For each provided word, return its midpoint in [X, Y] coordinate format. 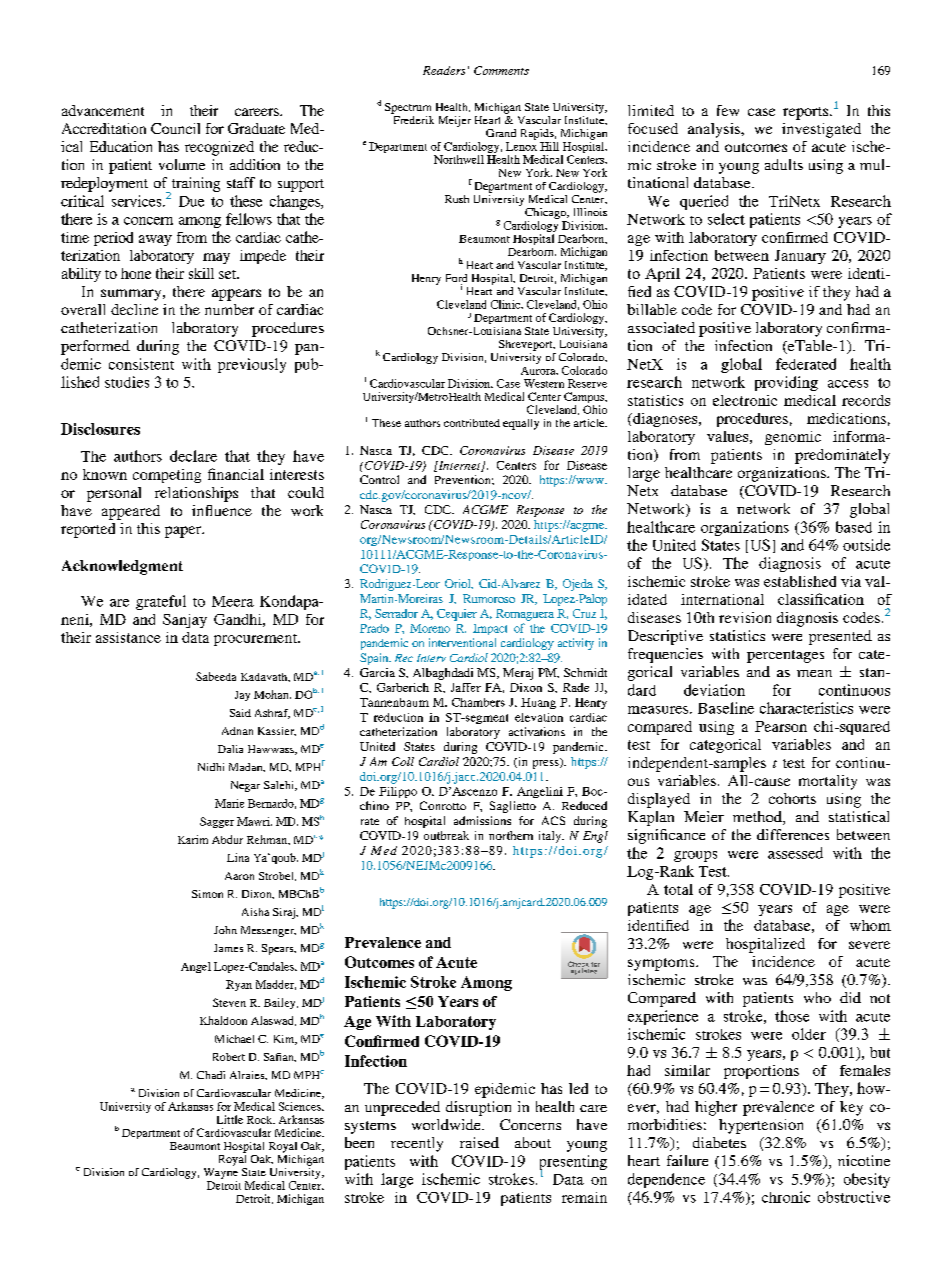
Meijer [455, 121]
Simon [207, 894]
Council [175, 128]
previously [252, 365]
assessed [795, 853]
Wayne [221, 1173]
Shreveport [527, 345]
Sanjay [185, 621]
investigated [821, 130]
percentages [785, 656]
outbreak [446, 835]
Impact [490, 629]
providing [786, 383]
